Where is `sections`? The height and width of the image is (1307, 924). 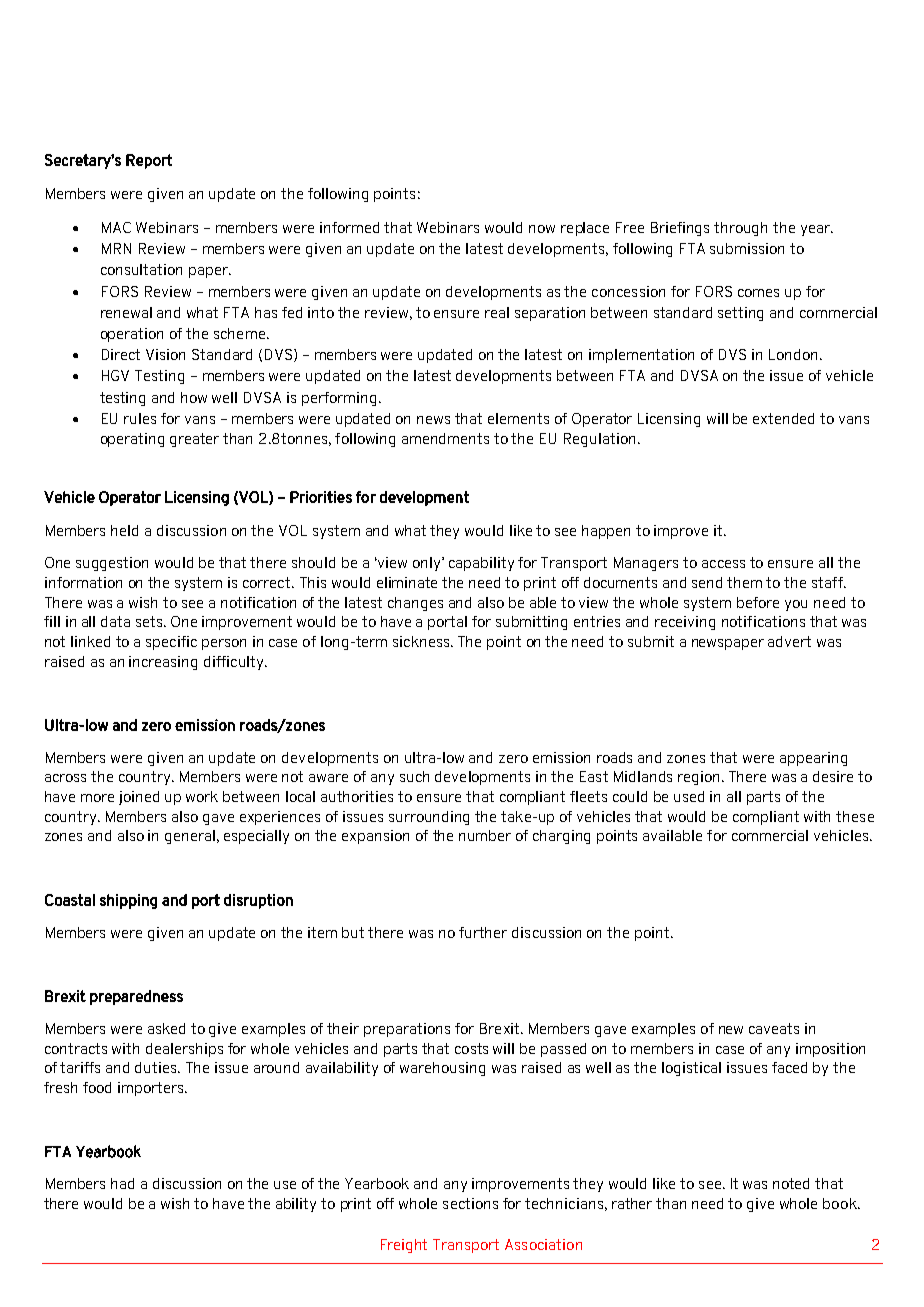
sections is located at coordinates (470, 1203).
